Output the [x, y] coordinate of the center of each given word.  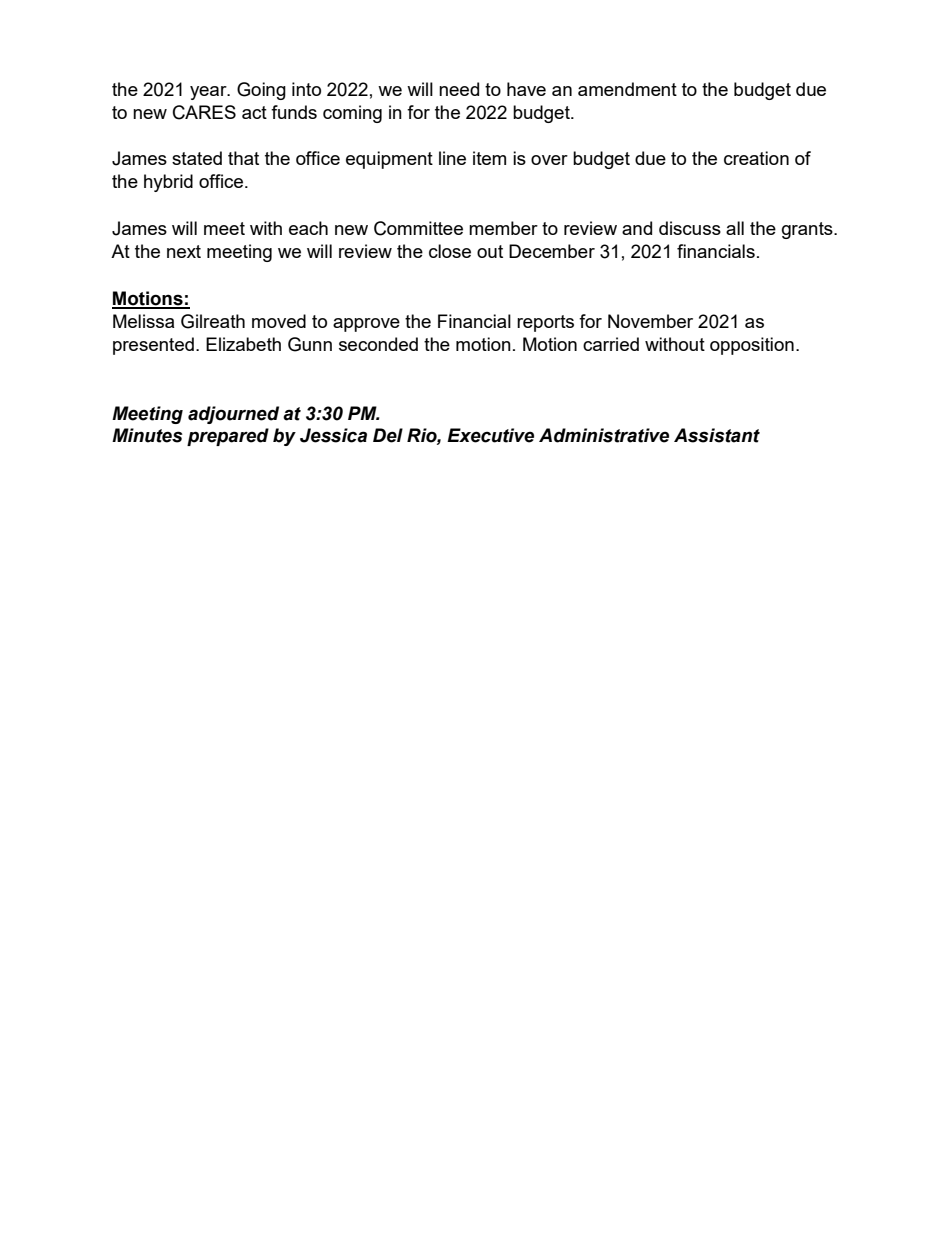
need [459, 89]
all [735, 228]
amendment [627, 89]
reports [545, 323]
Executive [490, 435]
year [209, 93]
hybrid [168, 183]
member [503, 228]
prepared [228, 437]
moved [279, 321]
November [650, 321]
